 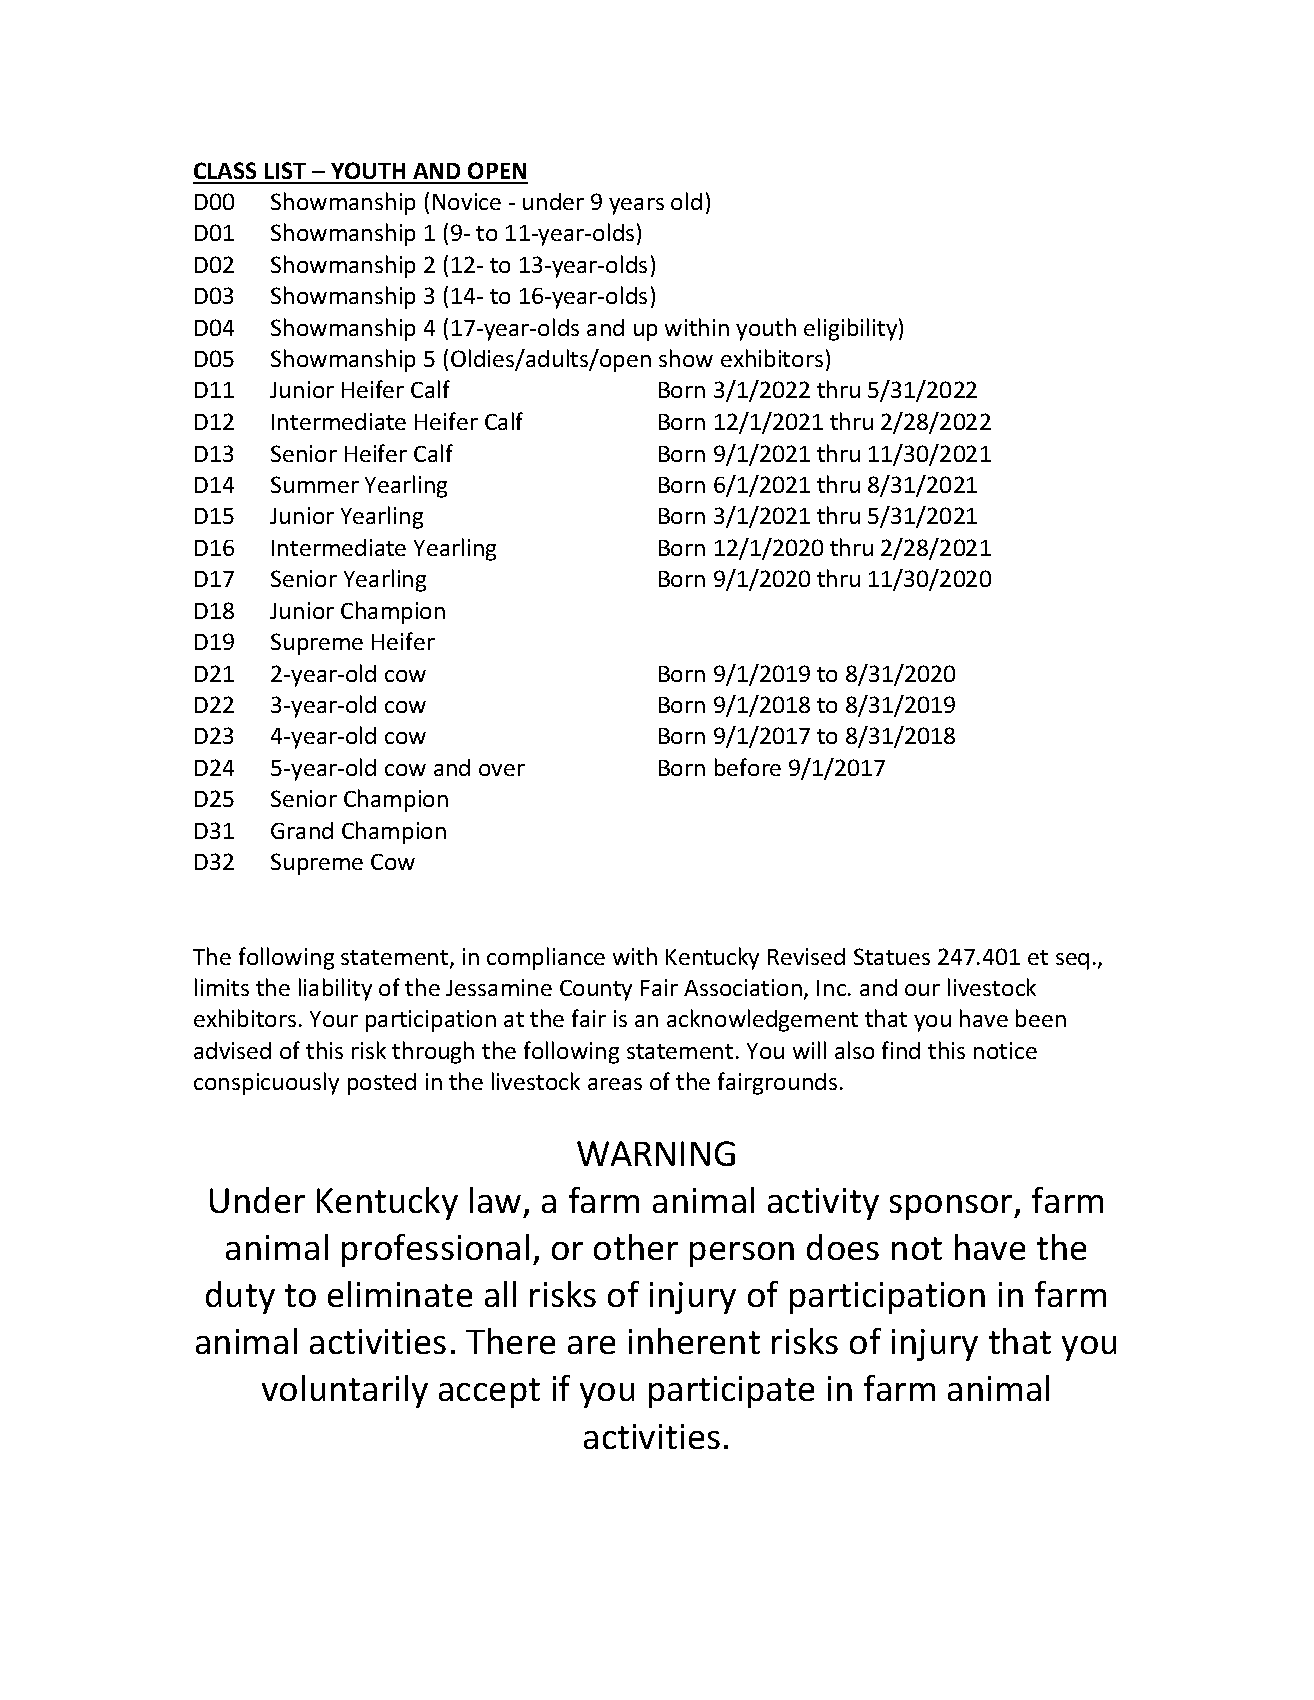 I want to click on over, so click(x=502, y=770).
